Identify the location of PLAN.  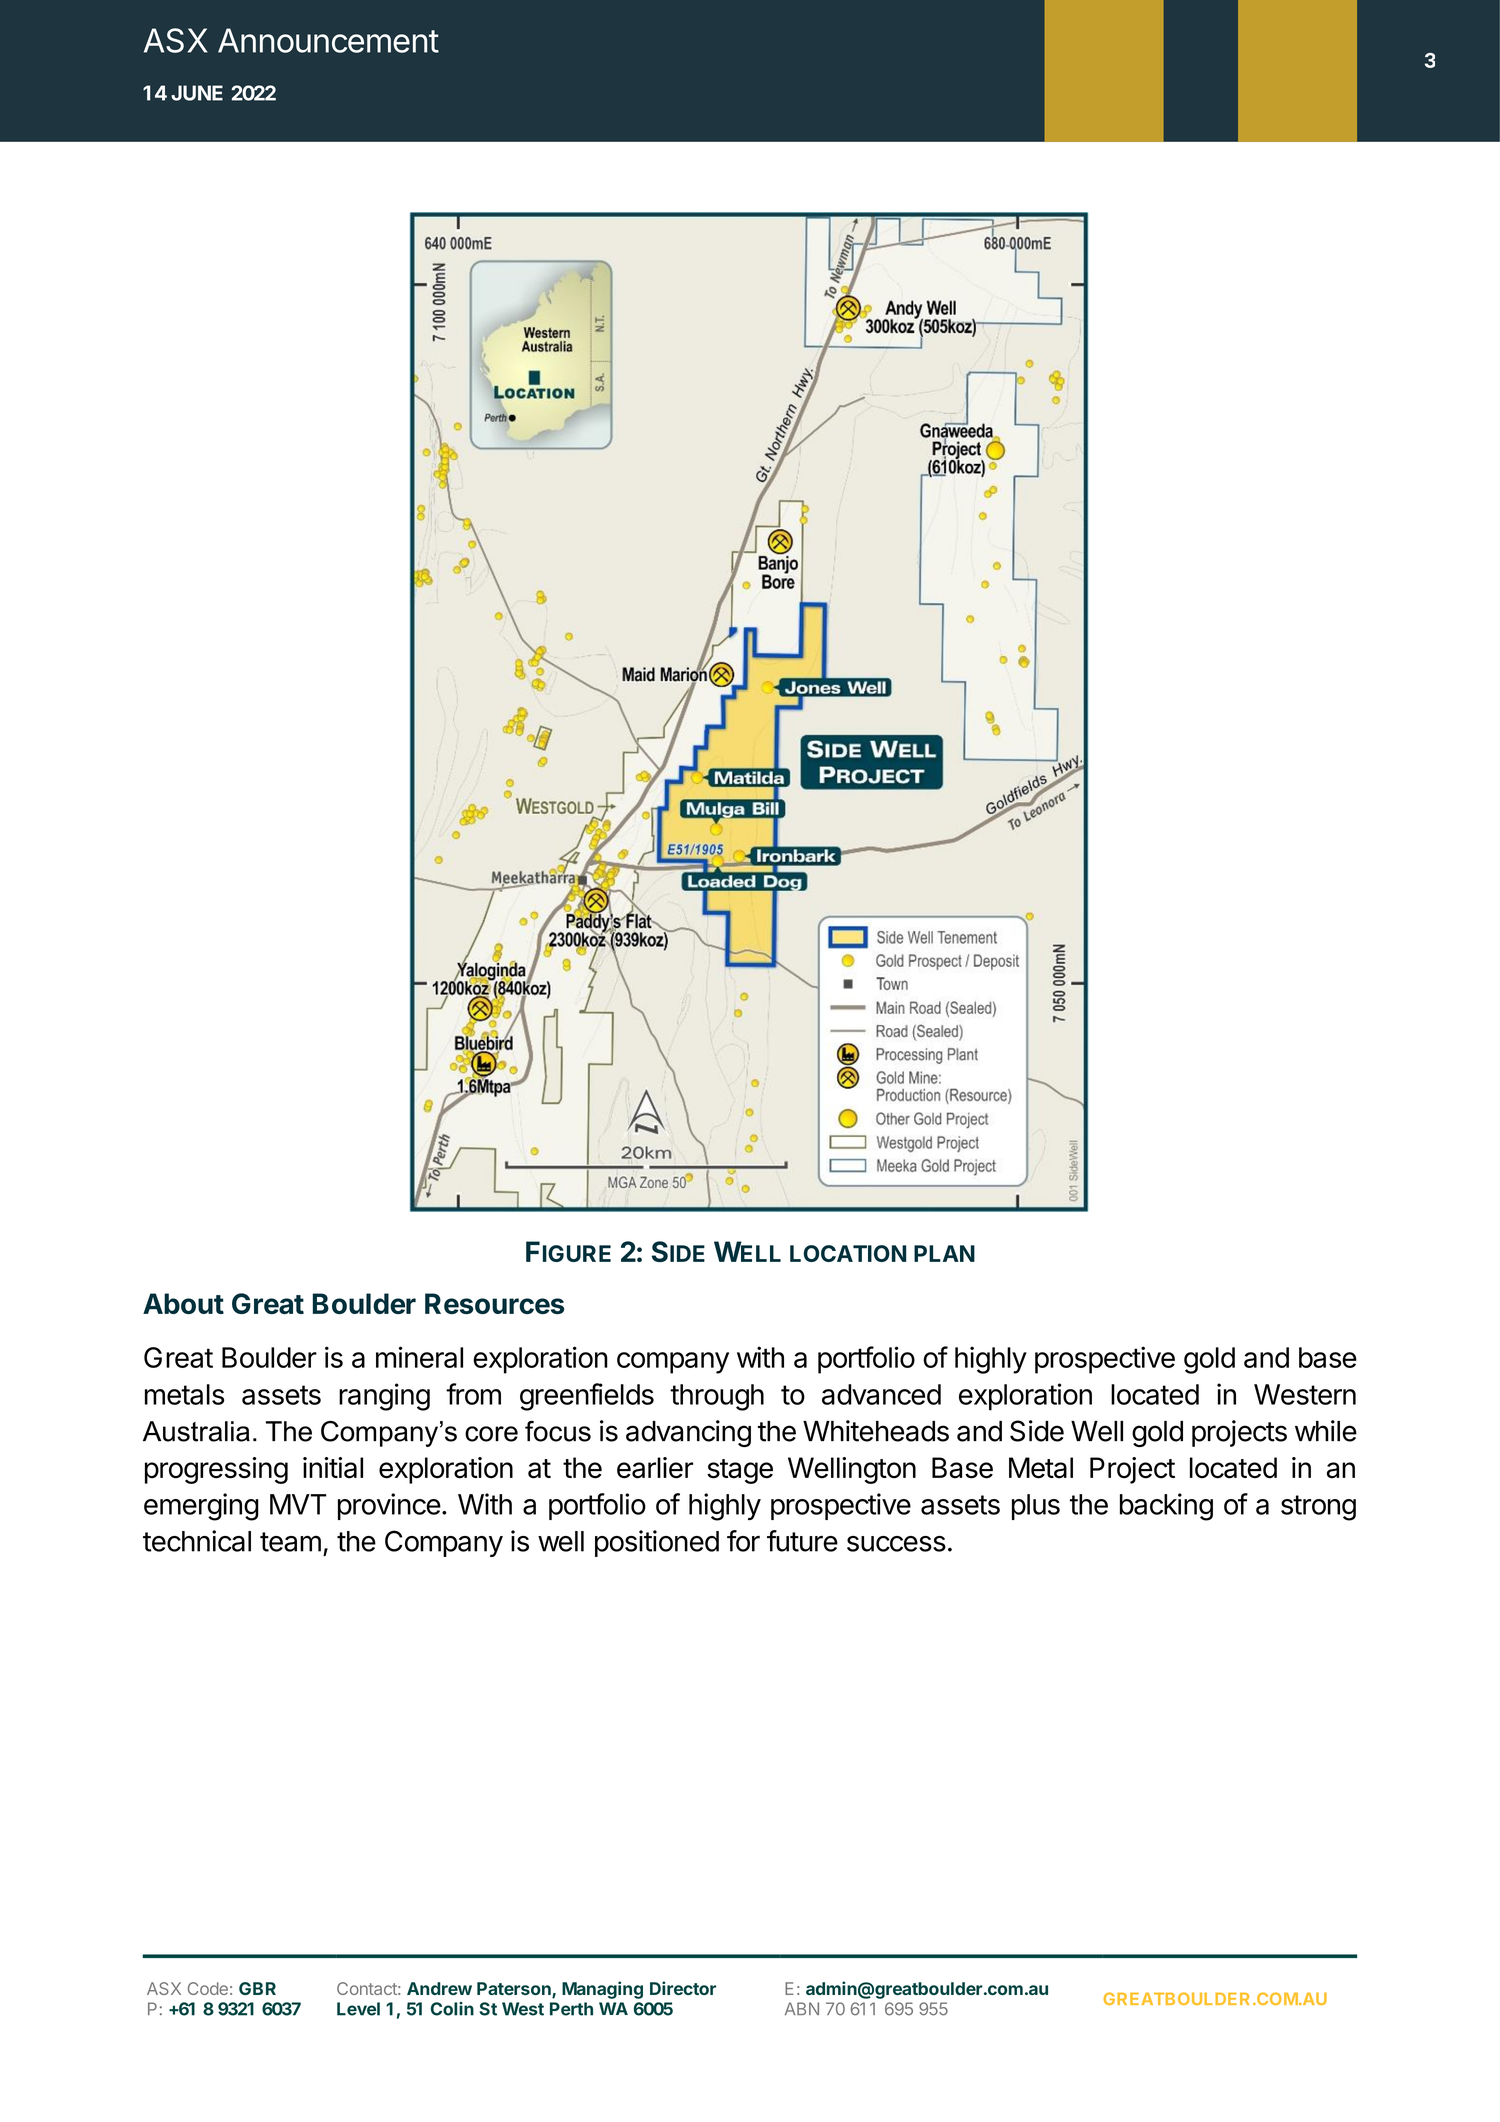
(944, 1253).
